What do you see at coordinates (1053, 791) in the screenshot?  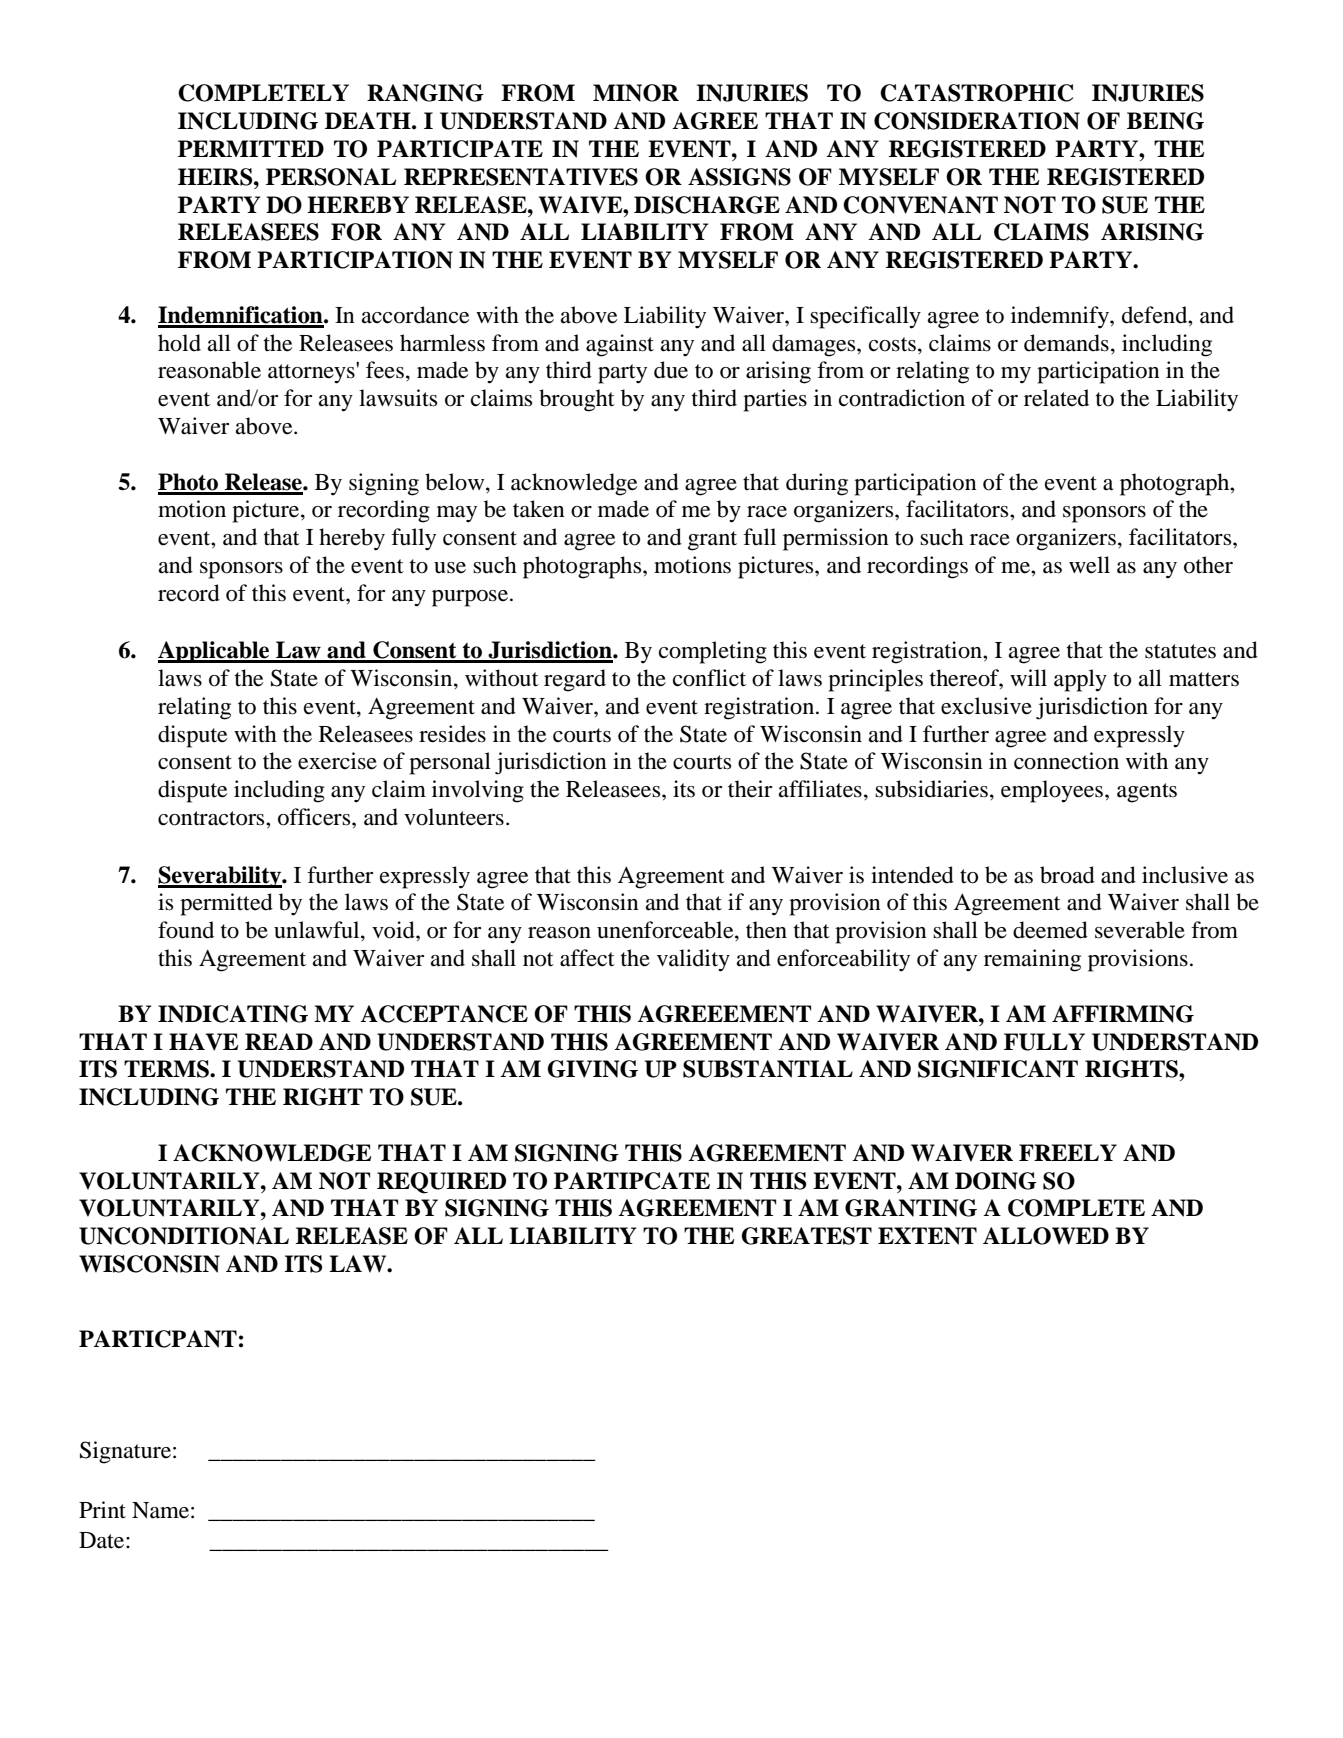 I see `employees` at bounding box center [1053, 791].
